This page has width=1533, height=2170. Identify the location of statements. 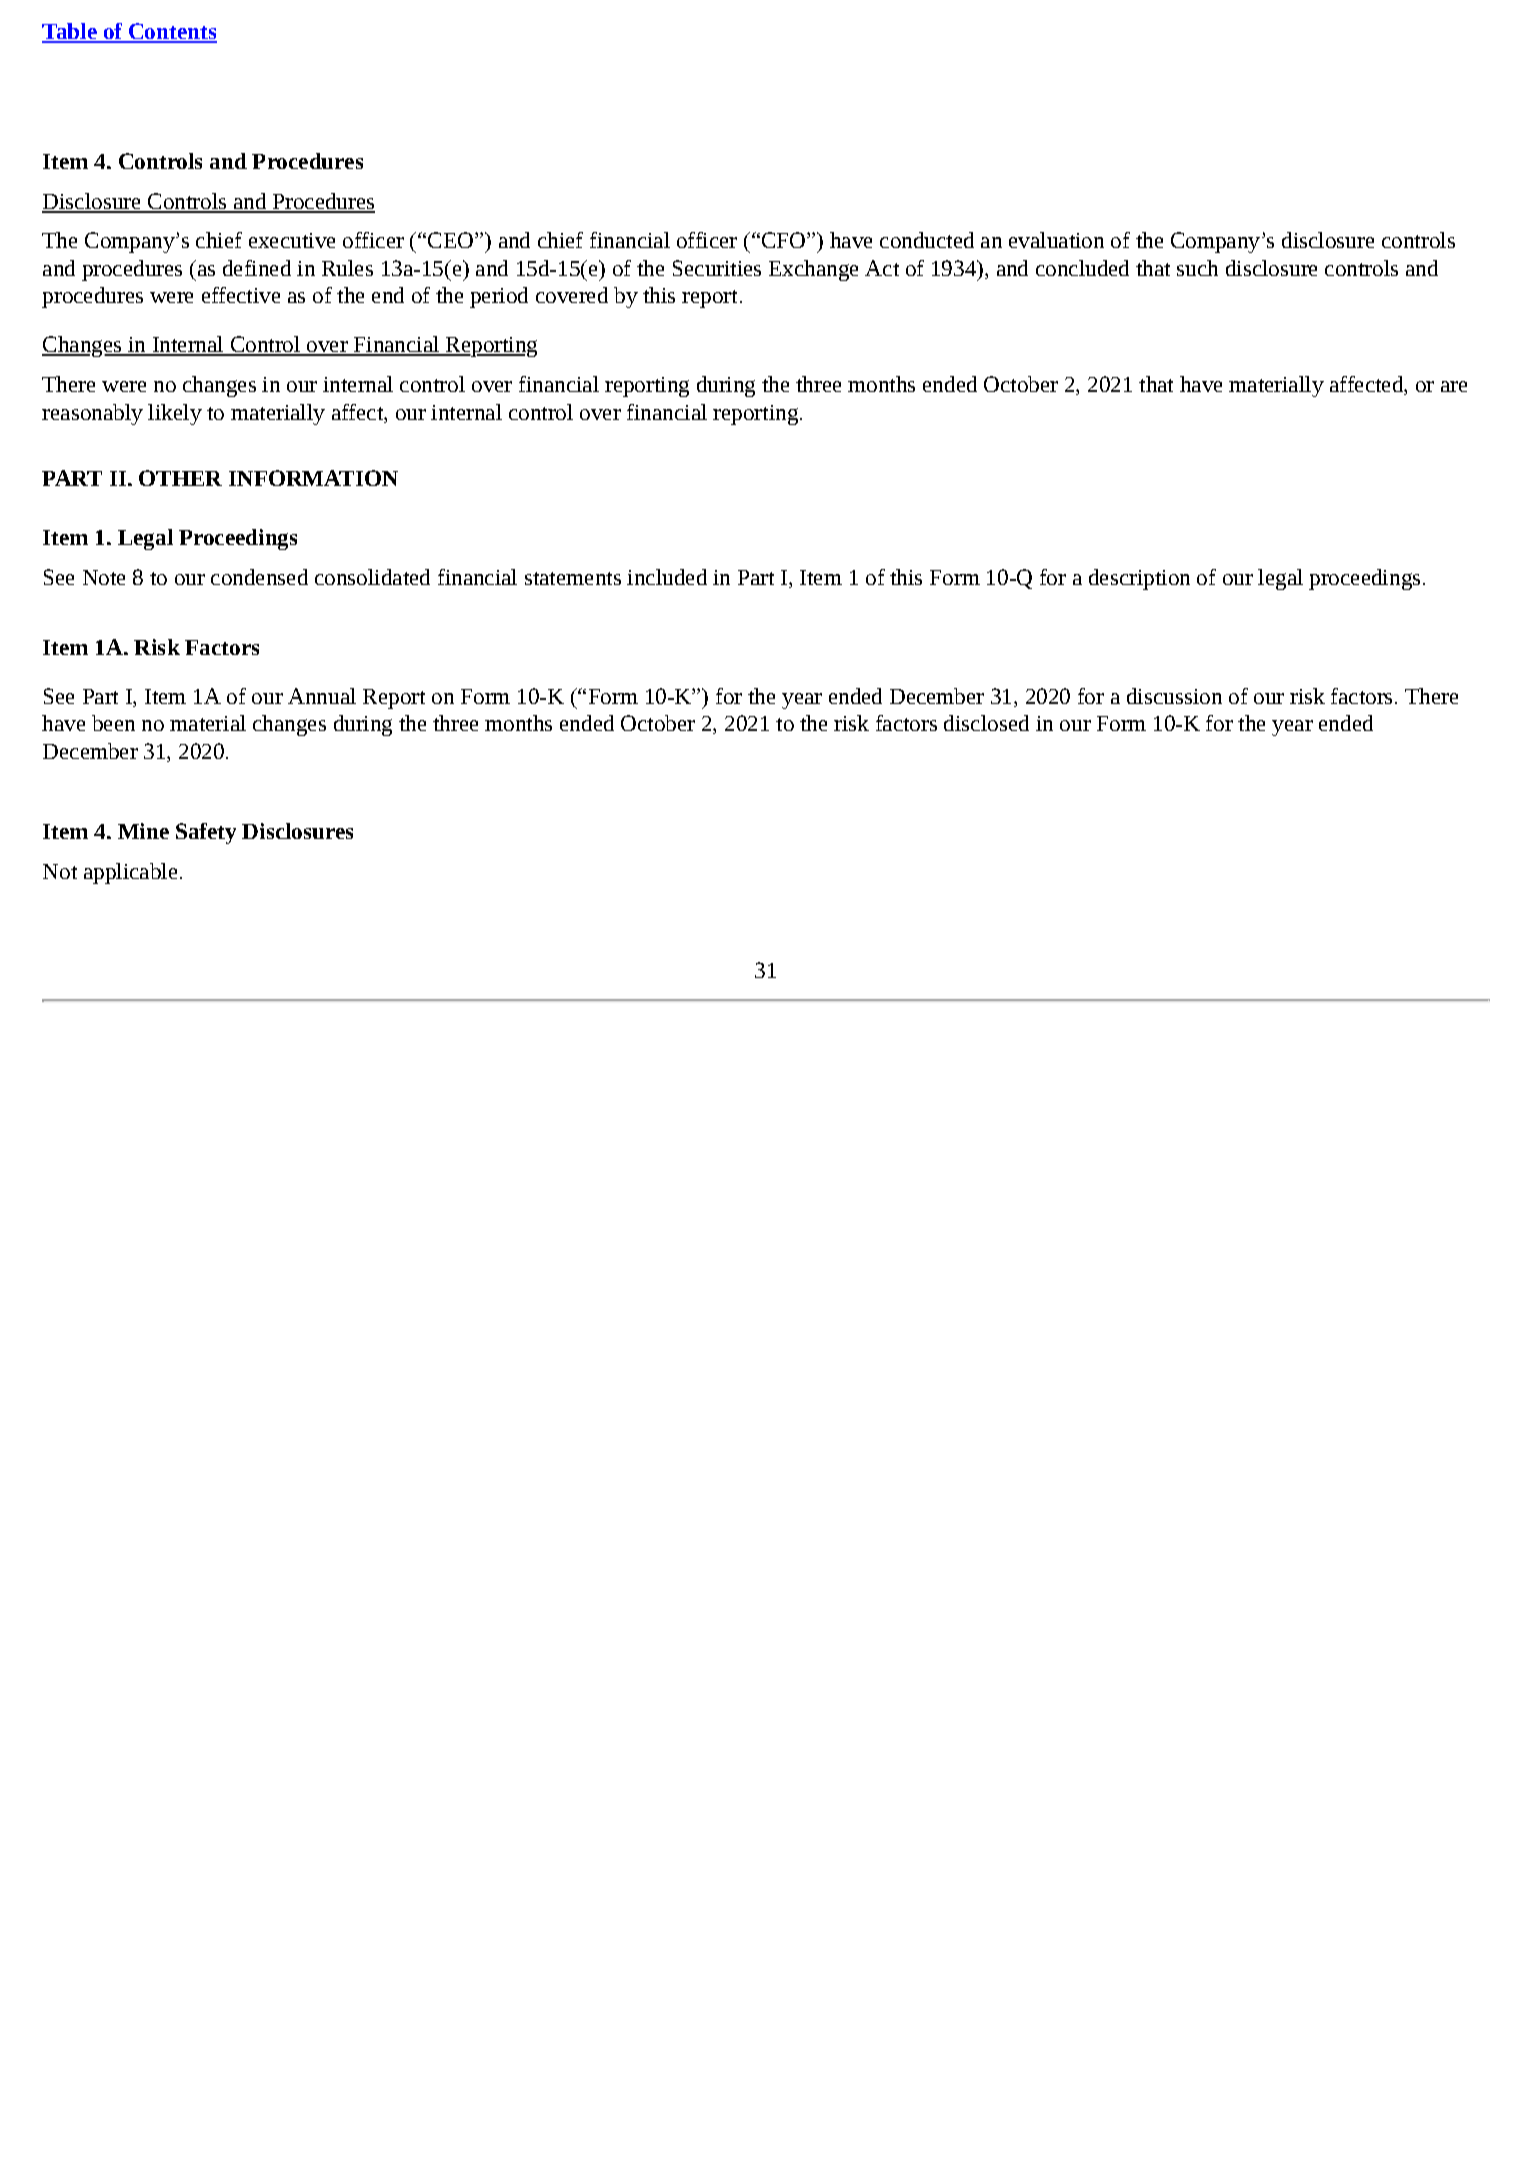
(573, 578).
